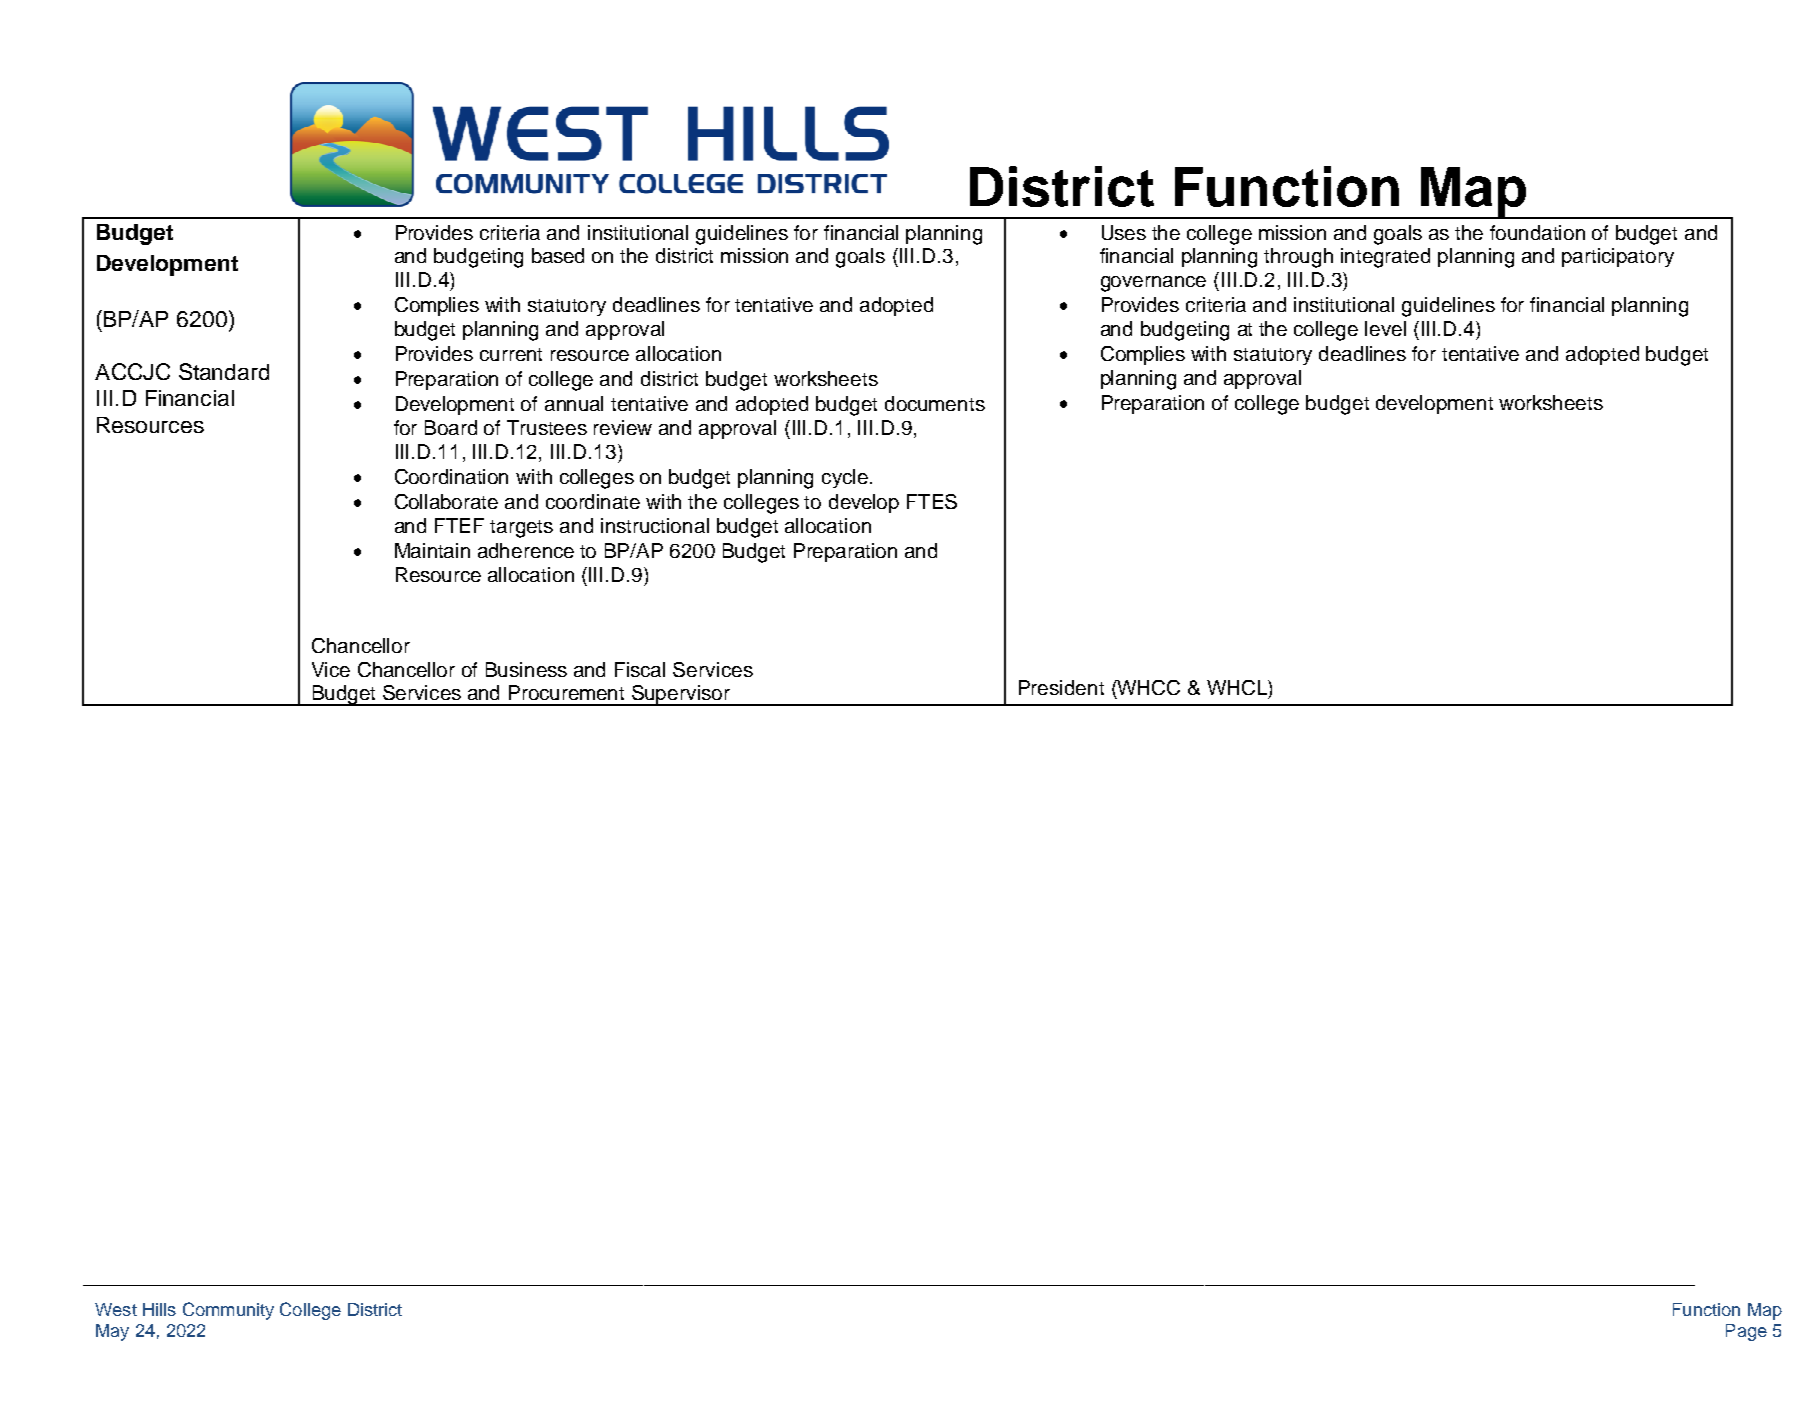  I want to click on Coordination, so click(451, 476).
